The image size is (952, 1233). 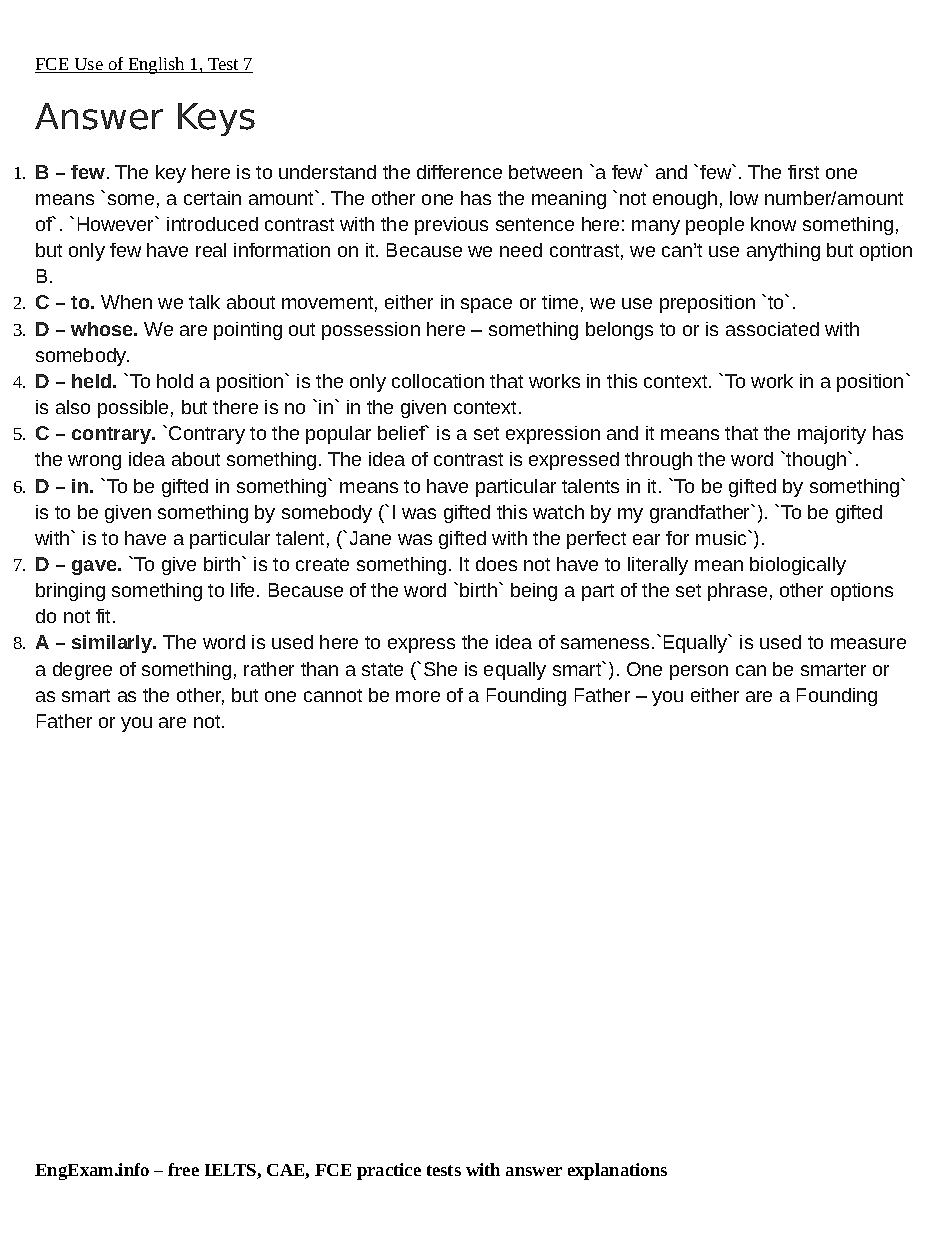 What do you see at coordinates (389, 1171) in the page?
I see `practice` at bounding box center [389, 1171].
